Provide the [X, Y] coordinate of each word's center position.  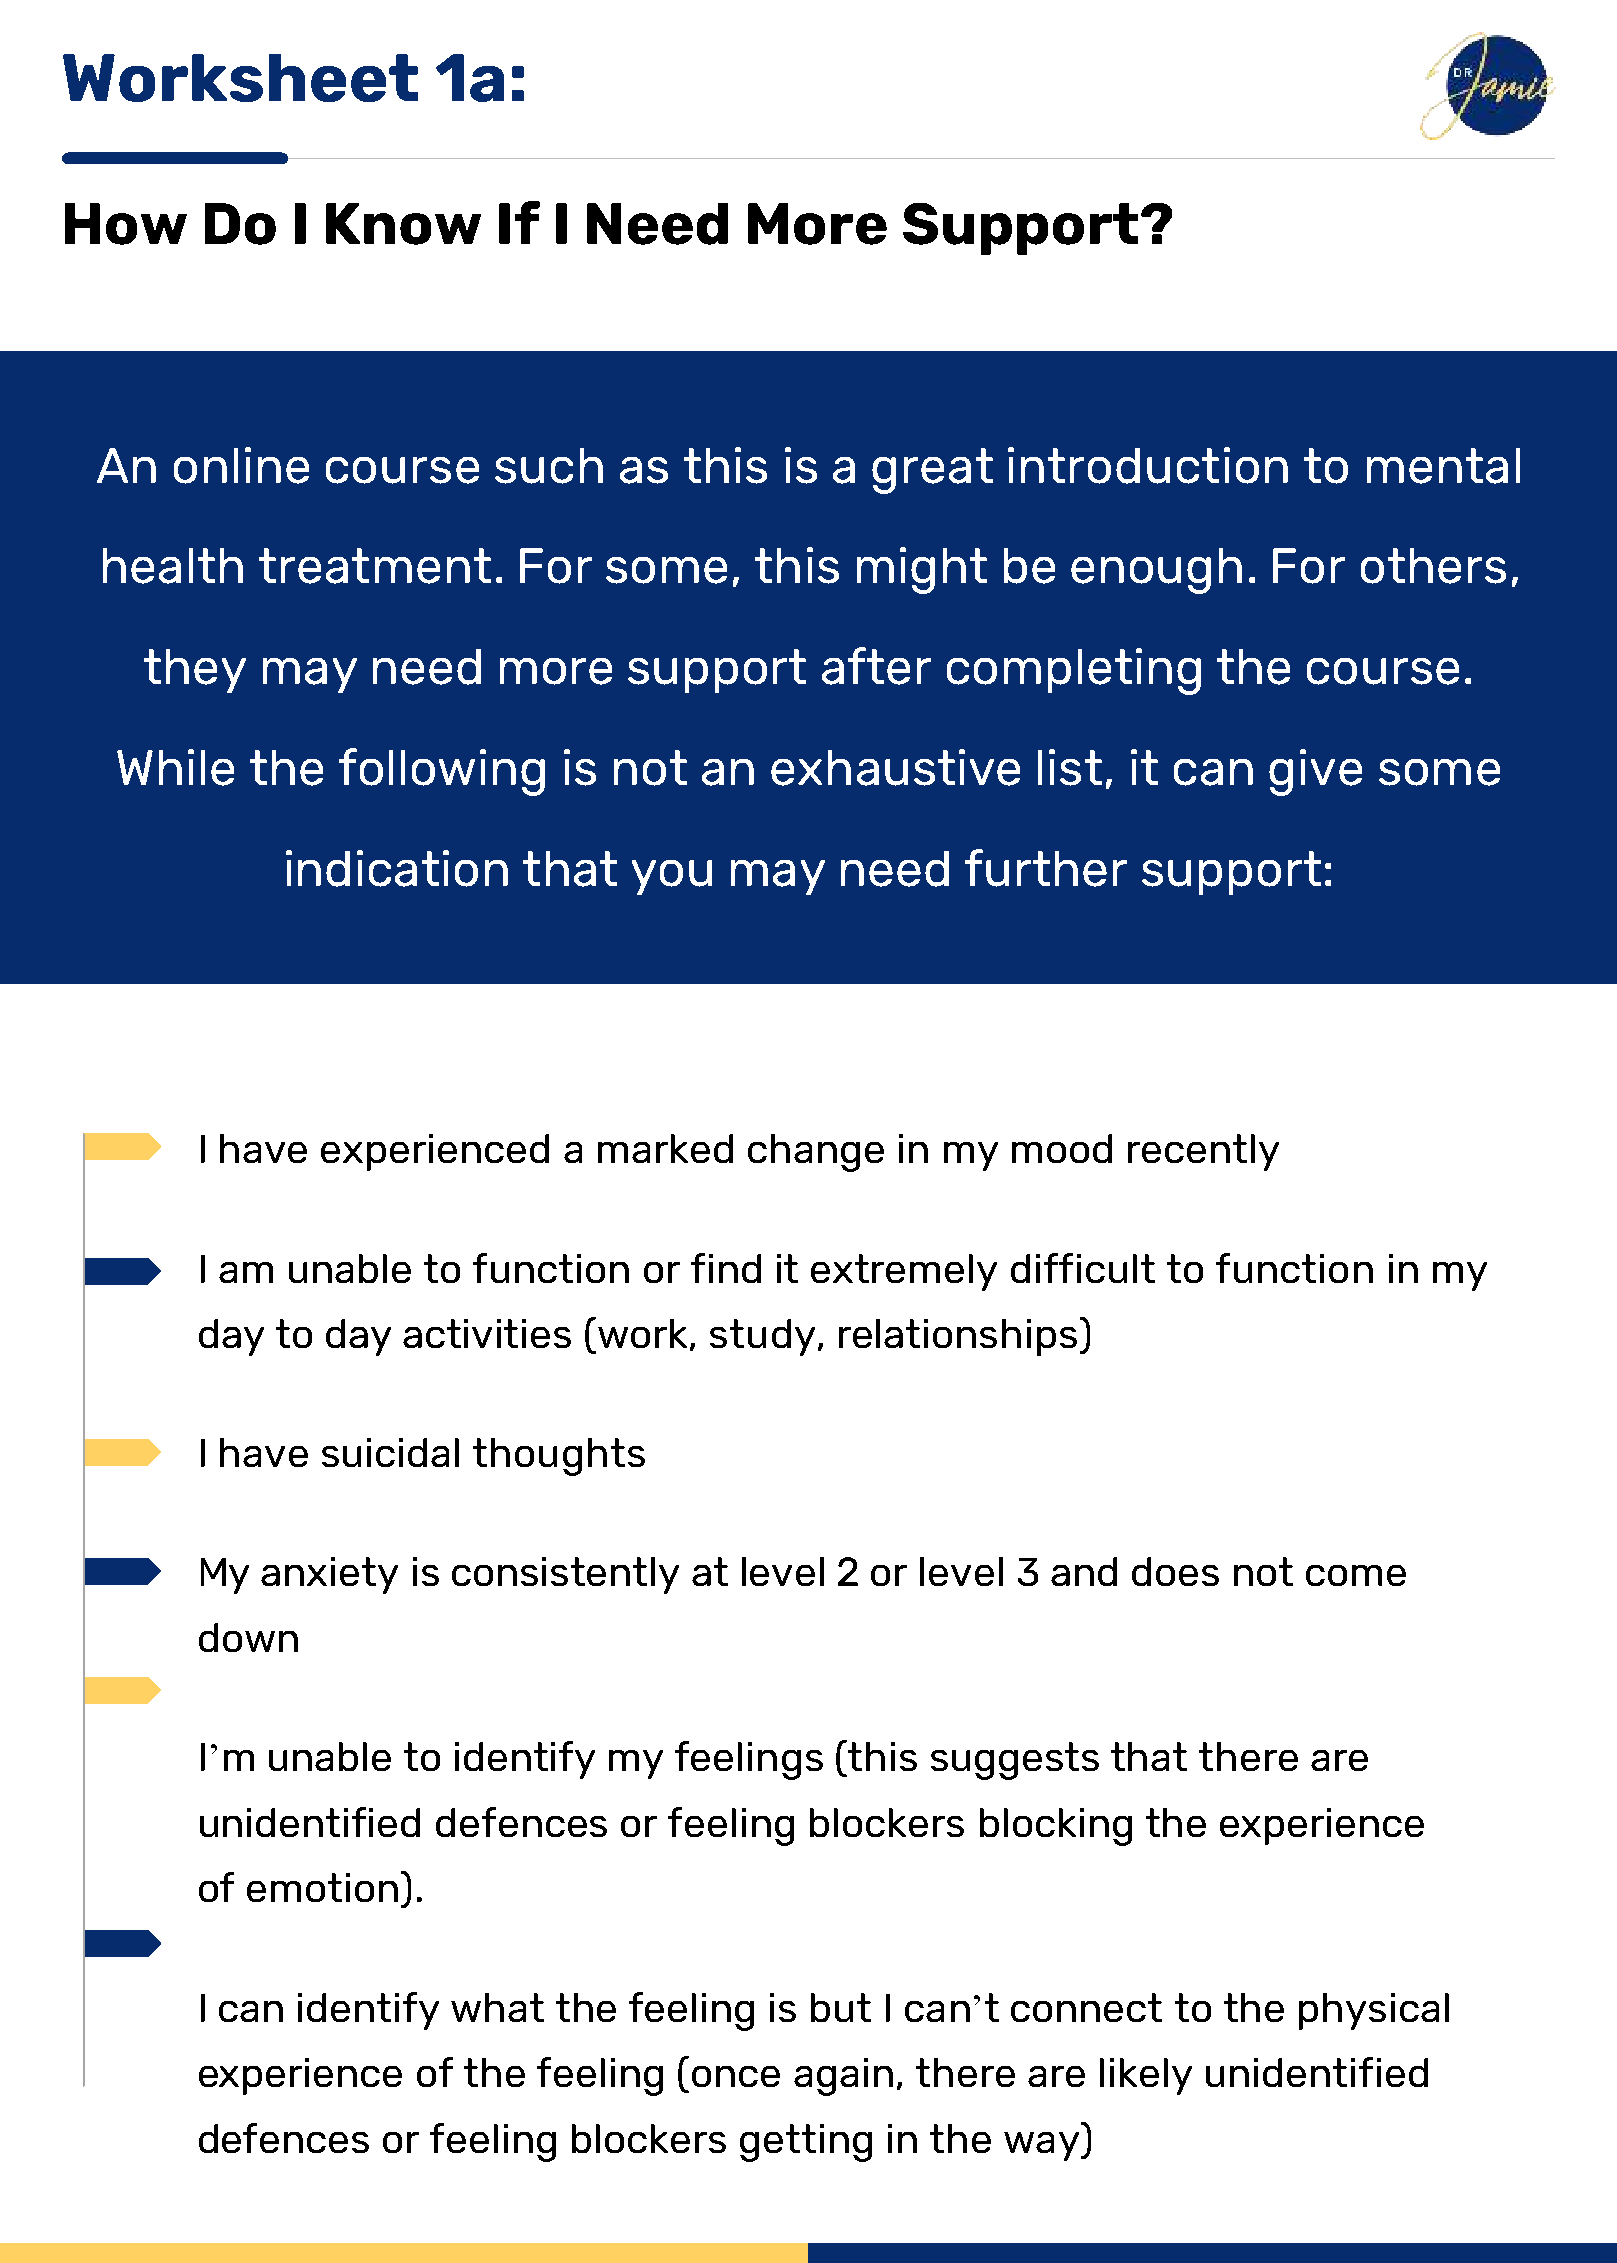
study [762, 1337]
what [497, 2007]
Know [403, 224]
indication [397, 868]
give [1315, 772]
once [736, 2076]
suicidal [390, 1452]
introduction [1148, 465]
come [1356, 1575]
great [932, 471]
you [672, 877]
